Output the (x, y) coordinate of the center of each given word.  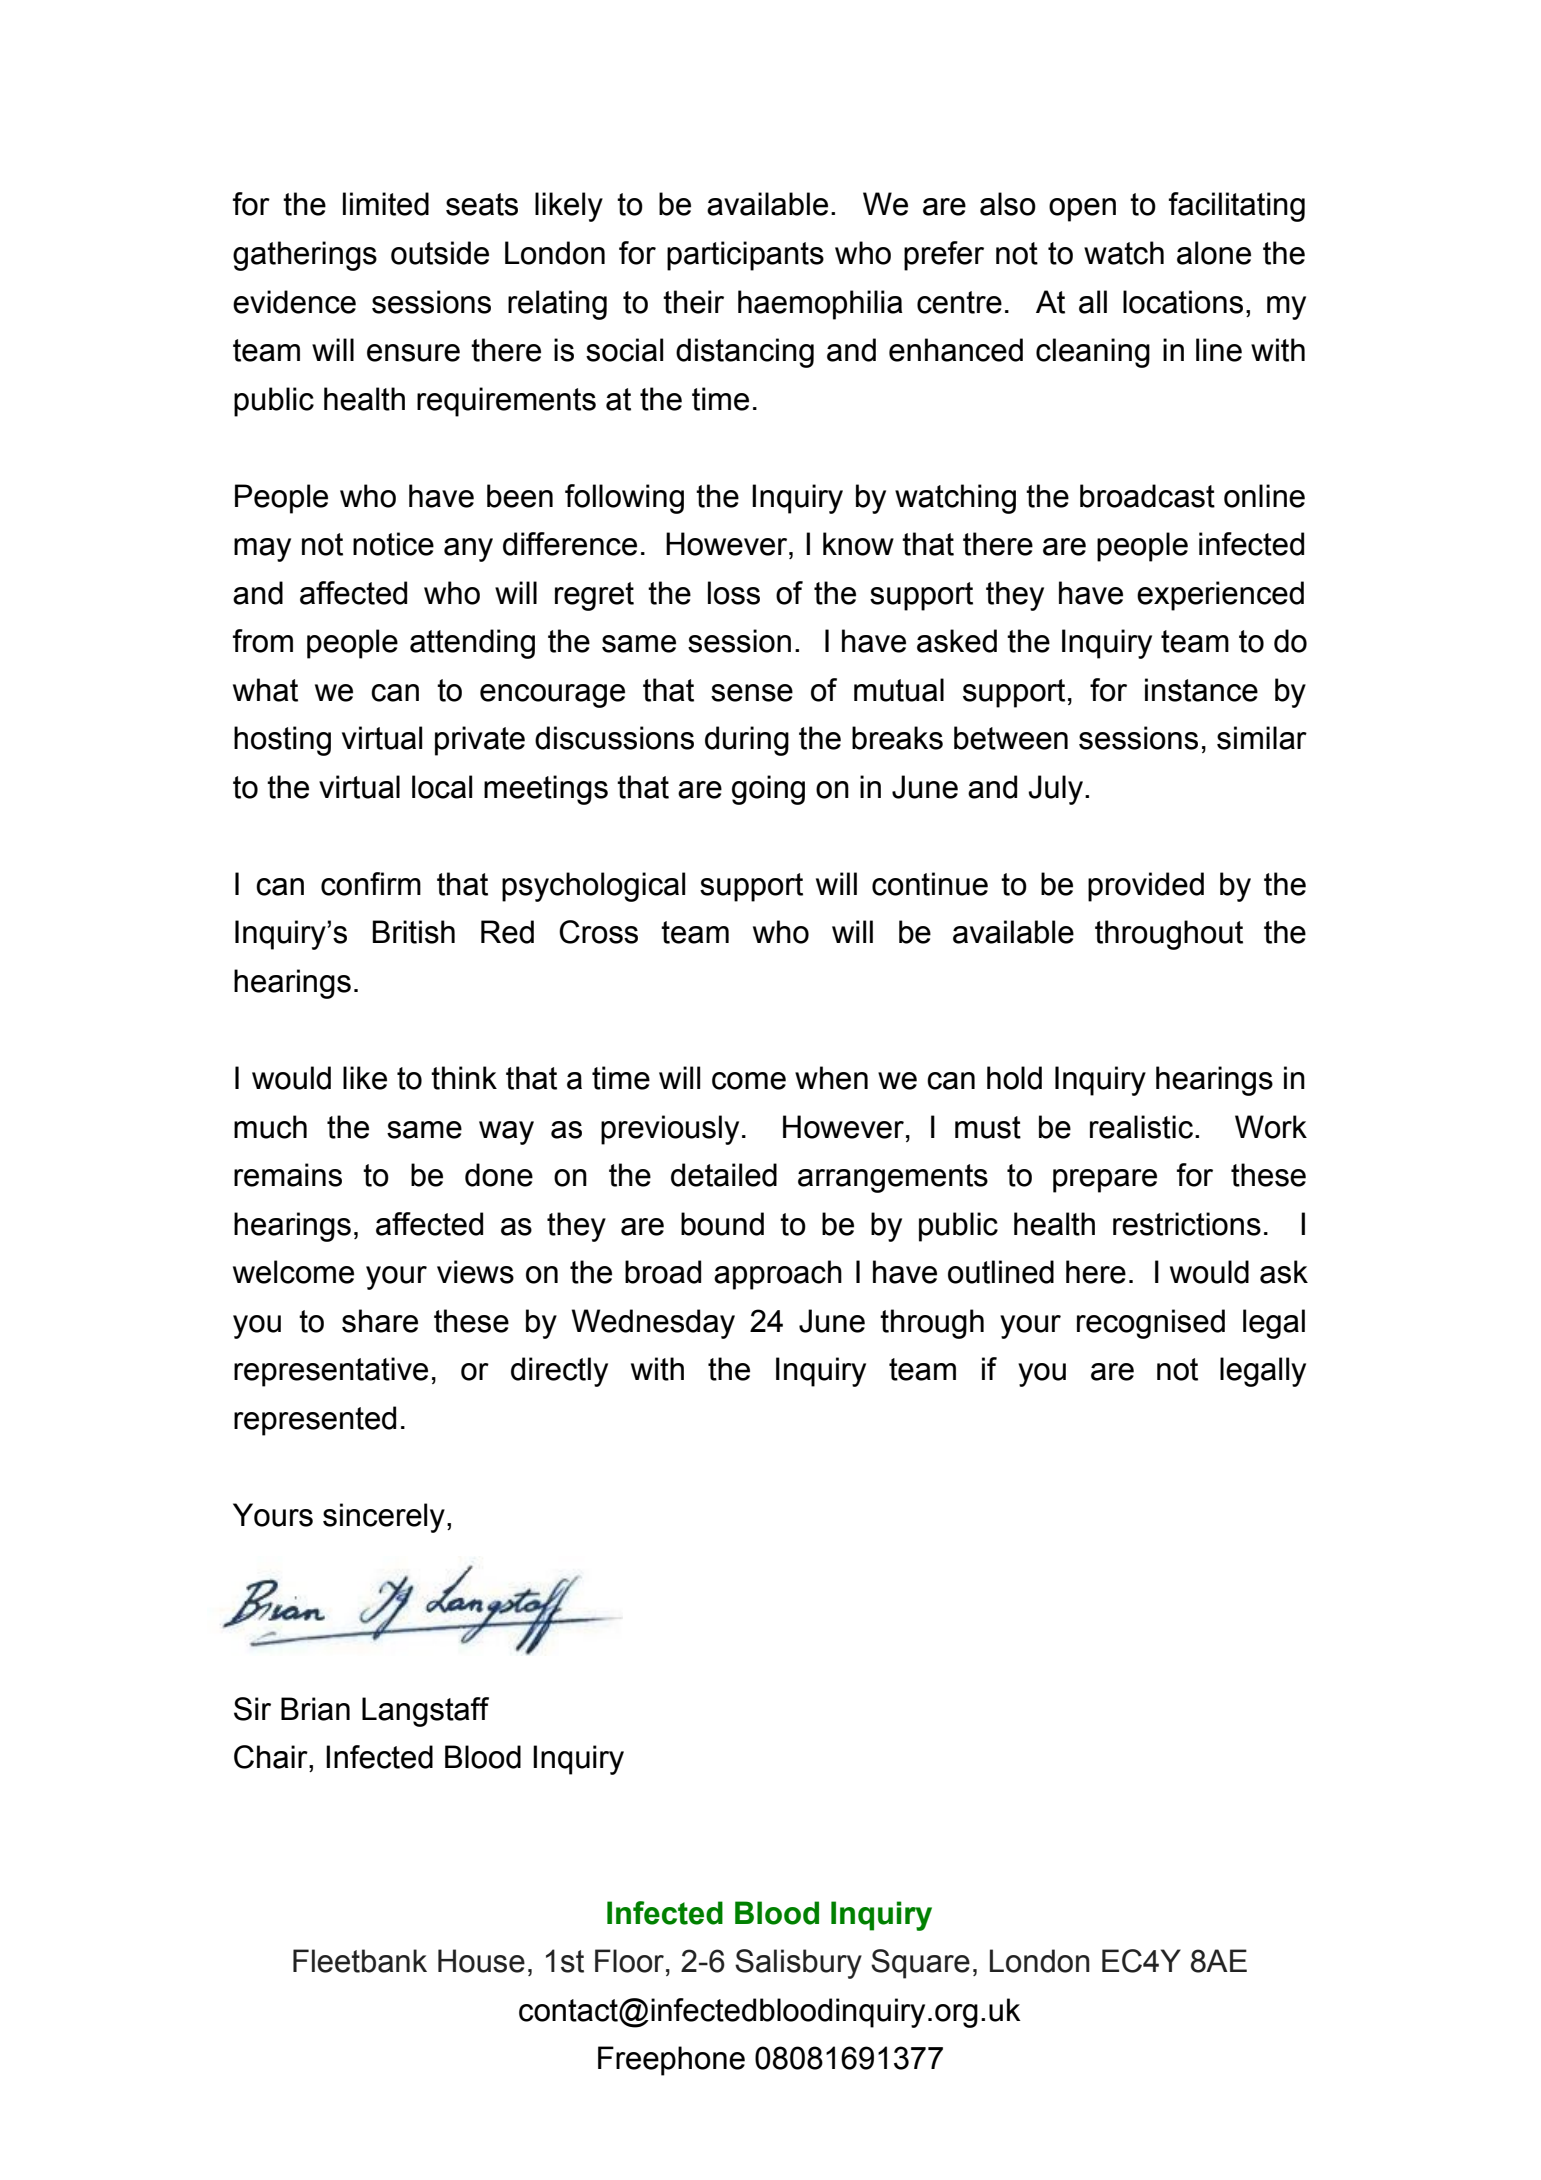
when (831, 1078)
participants (745, 256)
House (481, 1961)
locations (1183, 302)
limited (386, 204)
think (464, 1078)
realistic (1141, 1127)
